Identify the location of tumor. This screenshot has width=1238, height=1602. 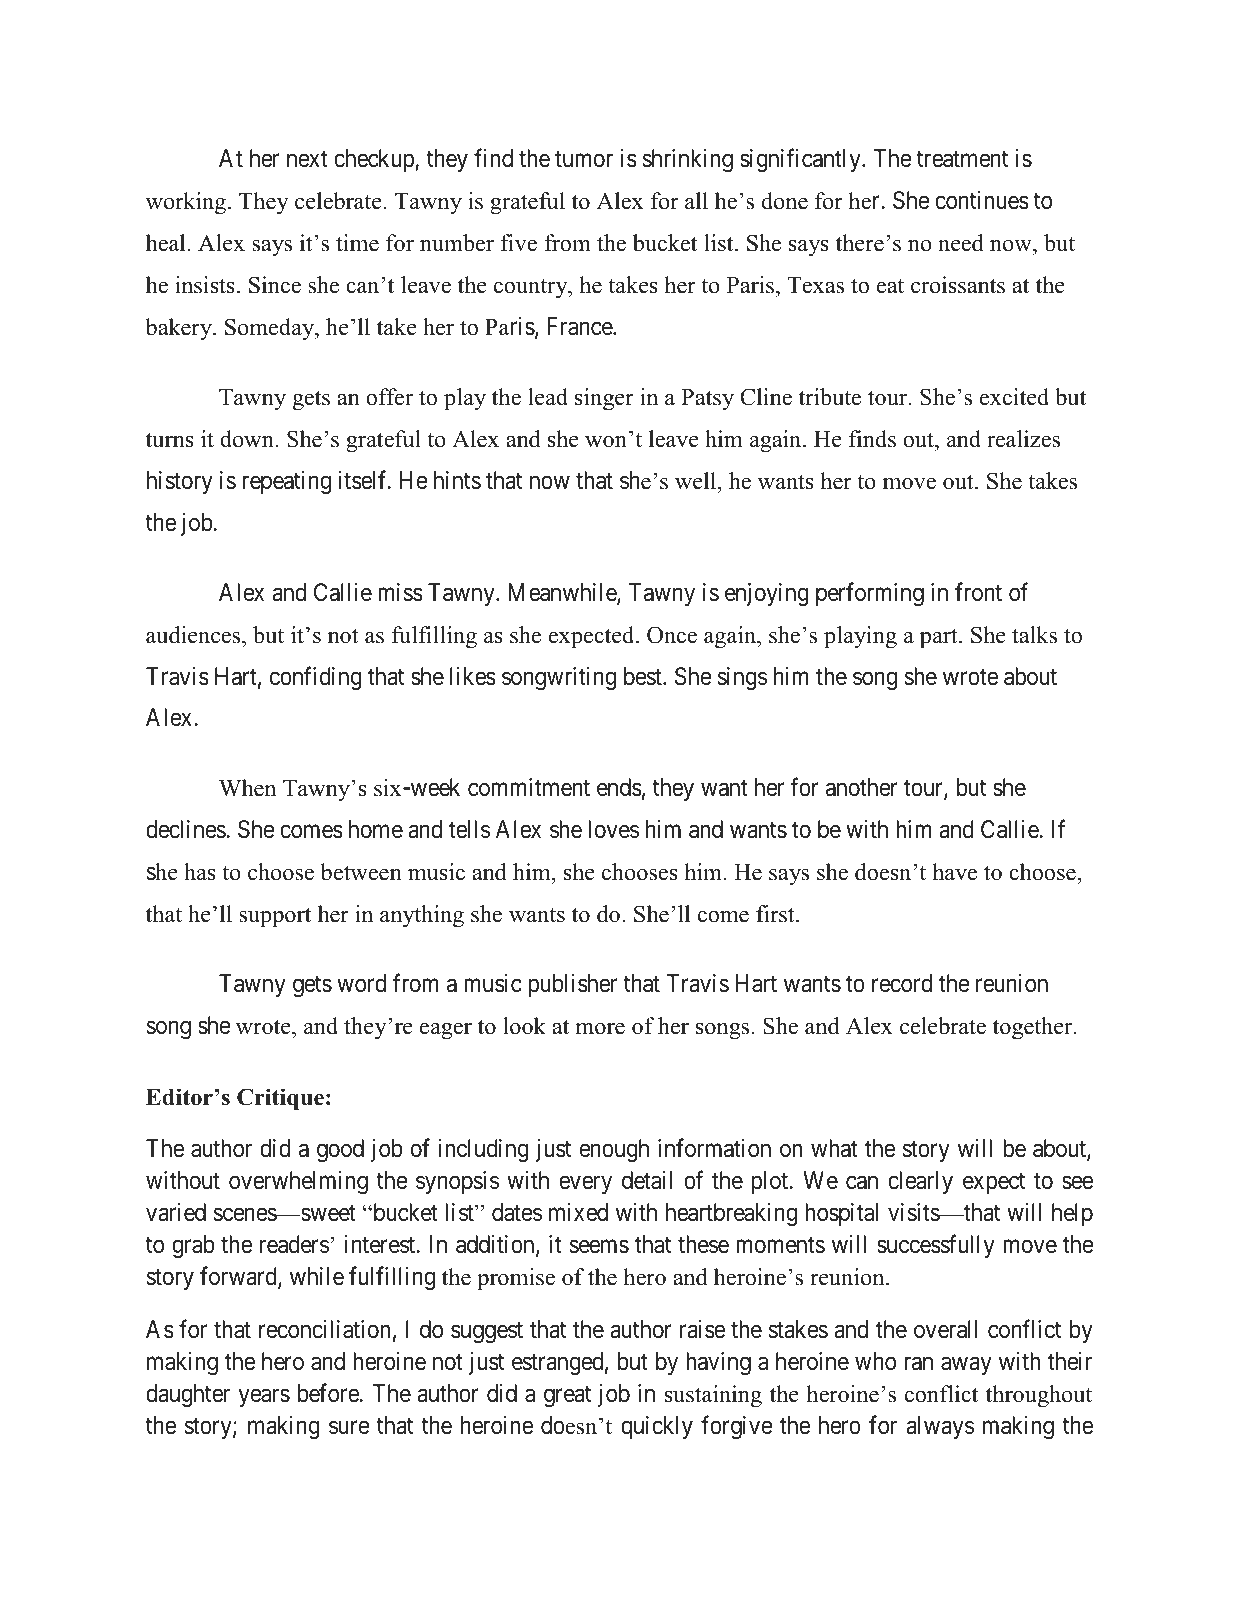
(584, 159).
